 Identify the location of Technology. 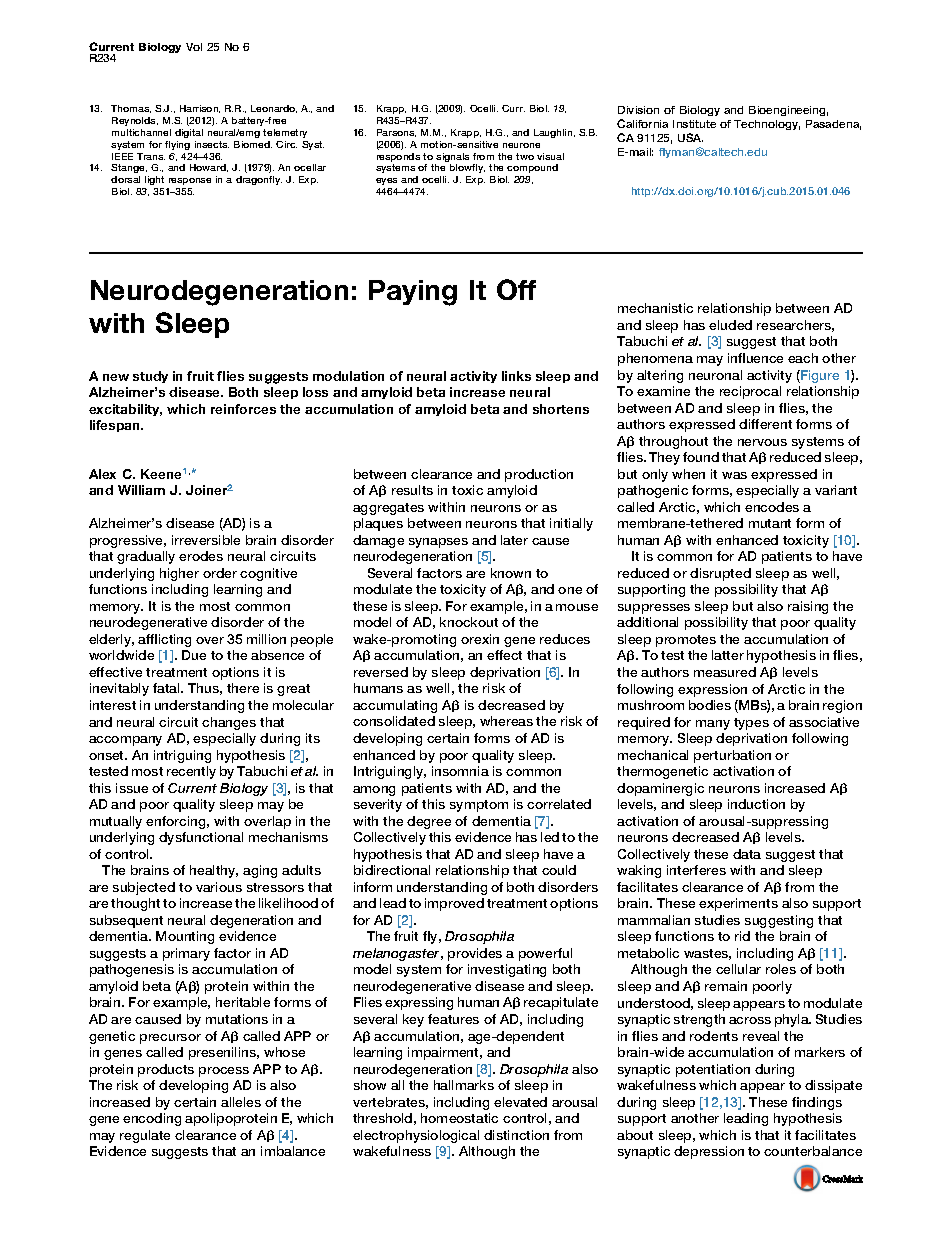
(767, 125).
